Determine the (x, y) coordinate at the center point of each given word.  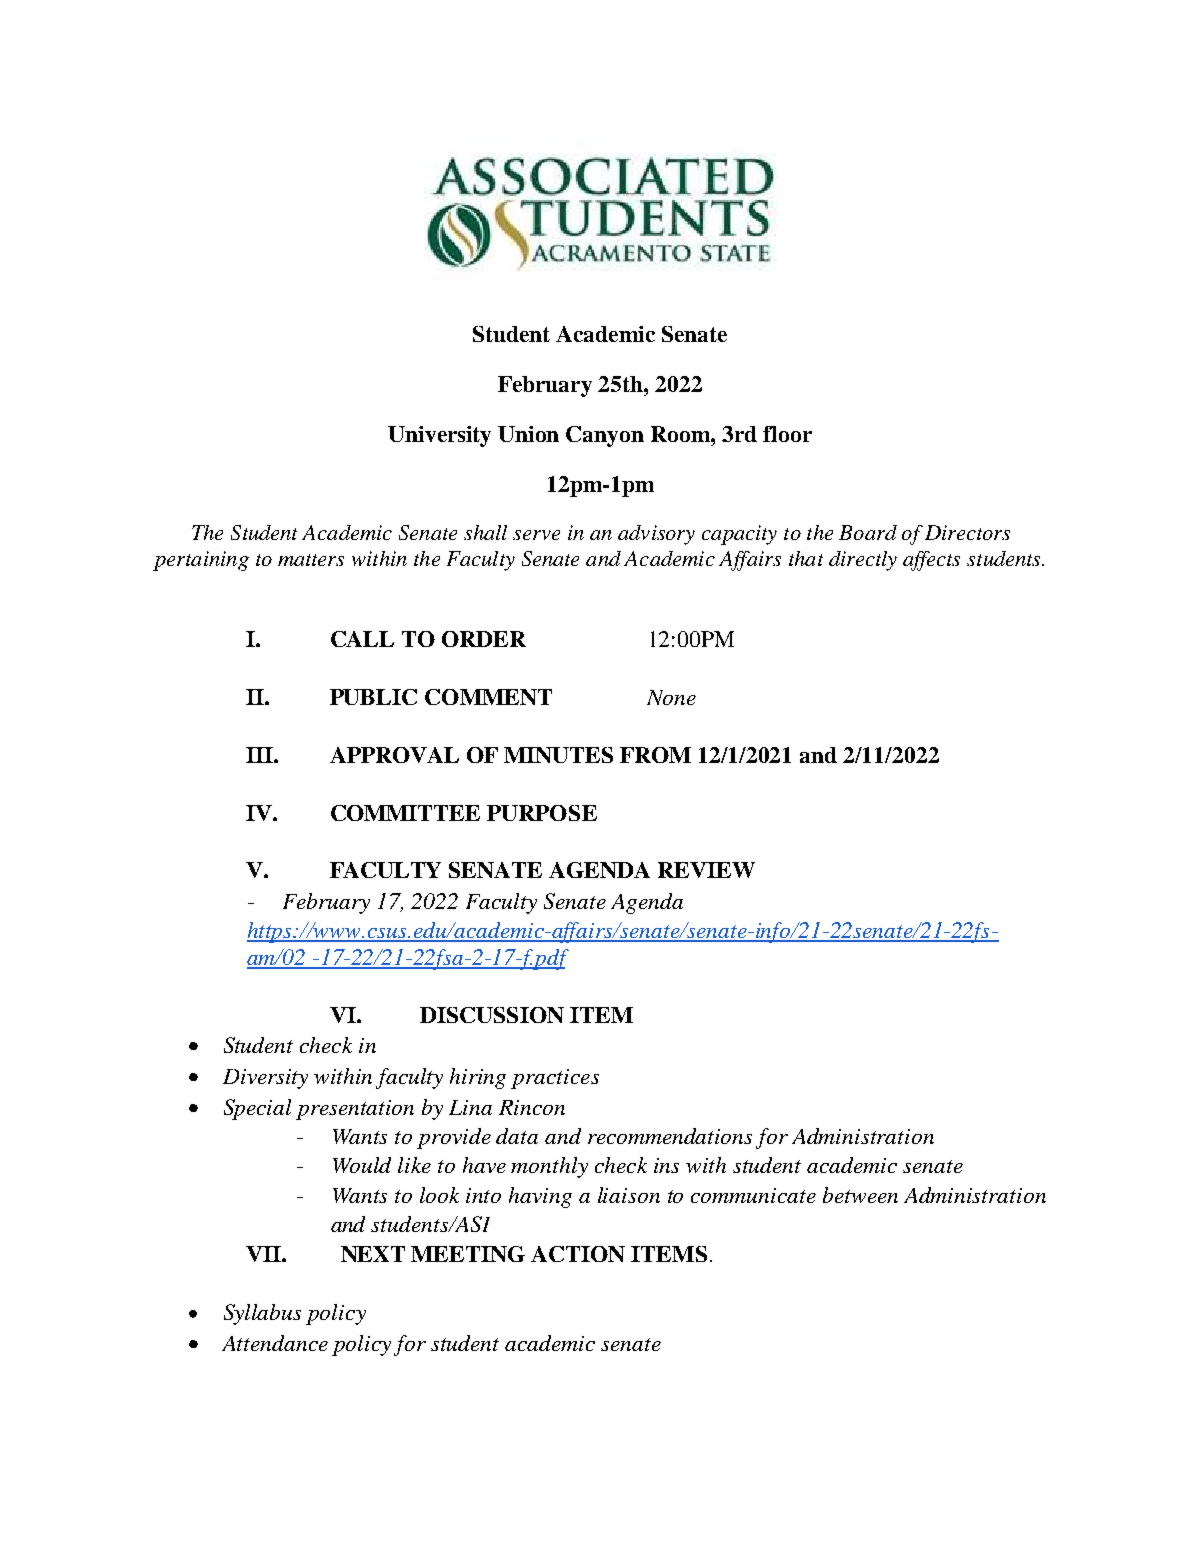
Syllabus (262, 1314)
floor (787, 434)
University (439, 436)
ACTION (578, 1254)
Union (528, 434)
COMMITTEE (405, 813)
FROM (655, 755)
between (860, 1195)
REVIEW (706, 870)
